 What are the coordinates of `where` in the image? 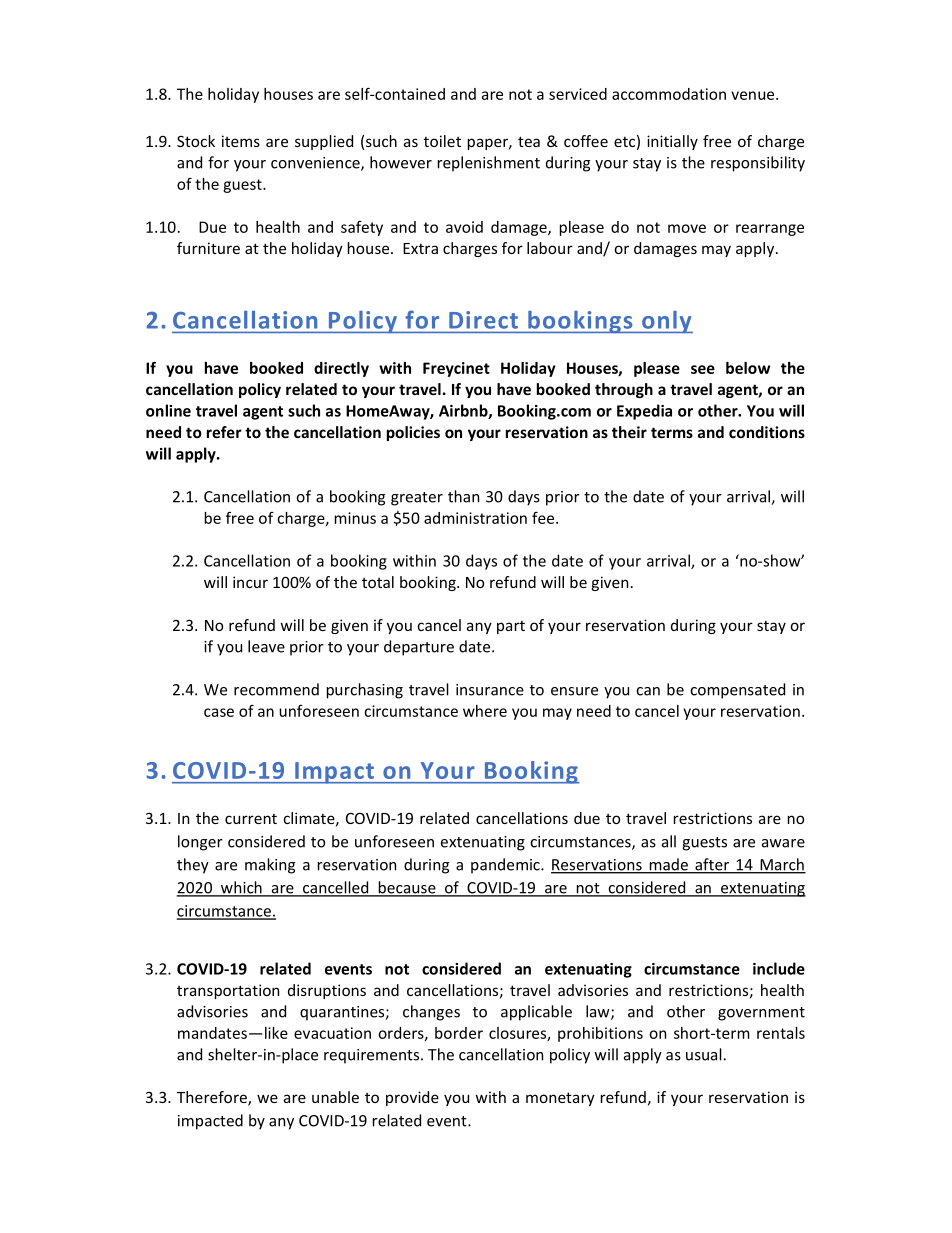 It's located at (485, 711).
